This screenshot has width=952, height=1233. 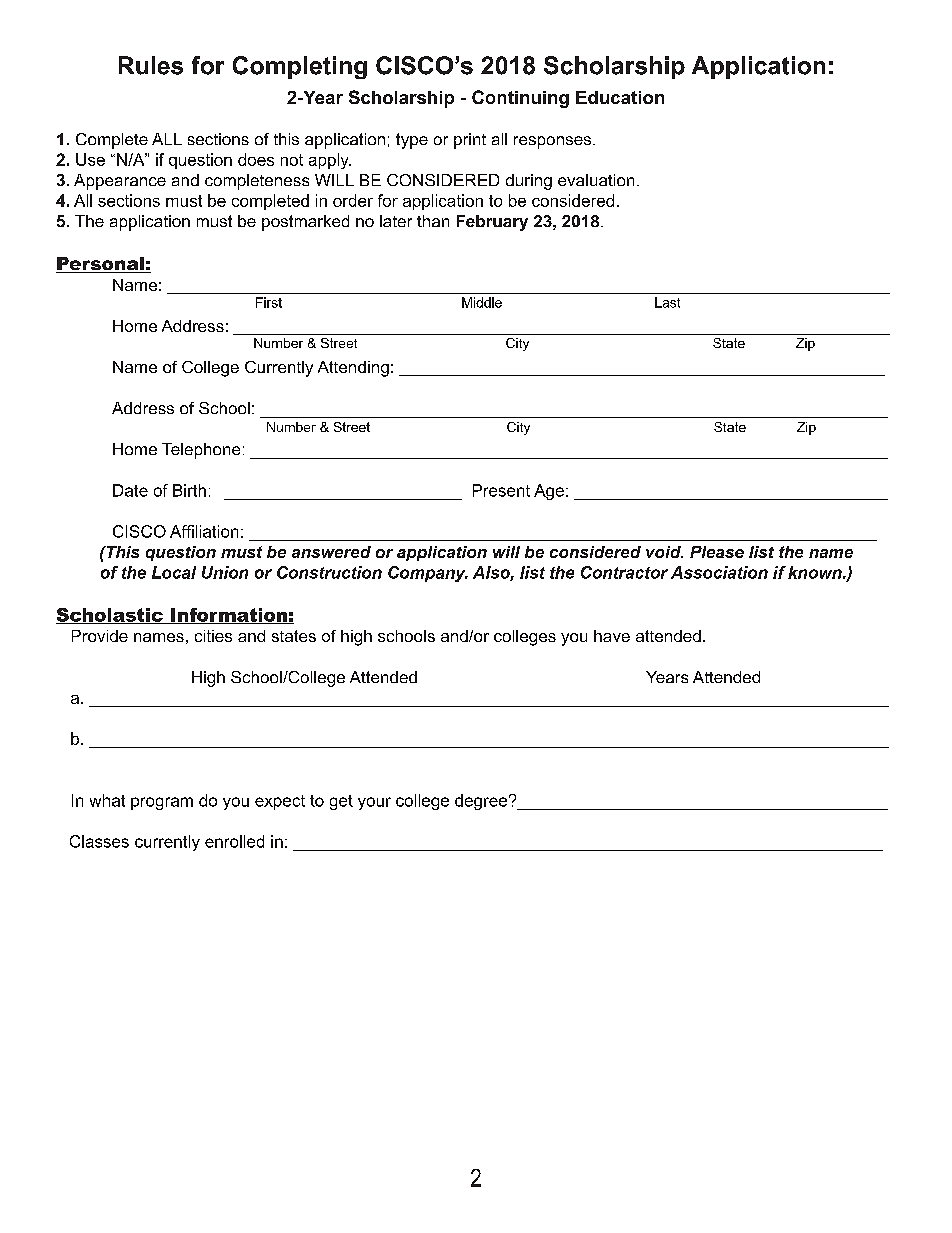 I want to click on Affiliation, so click(x=204, y=531).
